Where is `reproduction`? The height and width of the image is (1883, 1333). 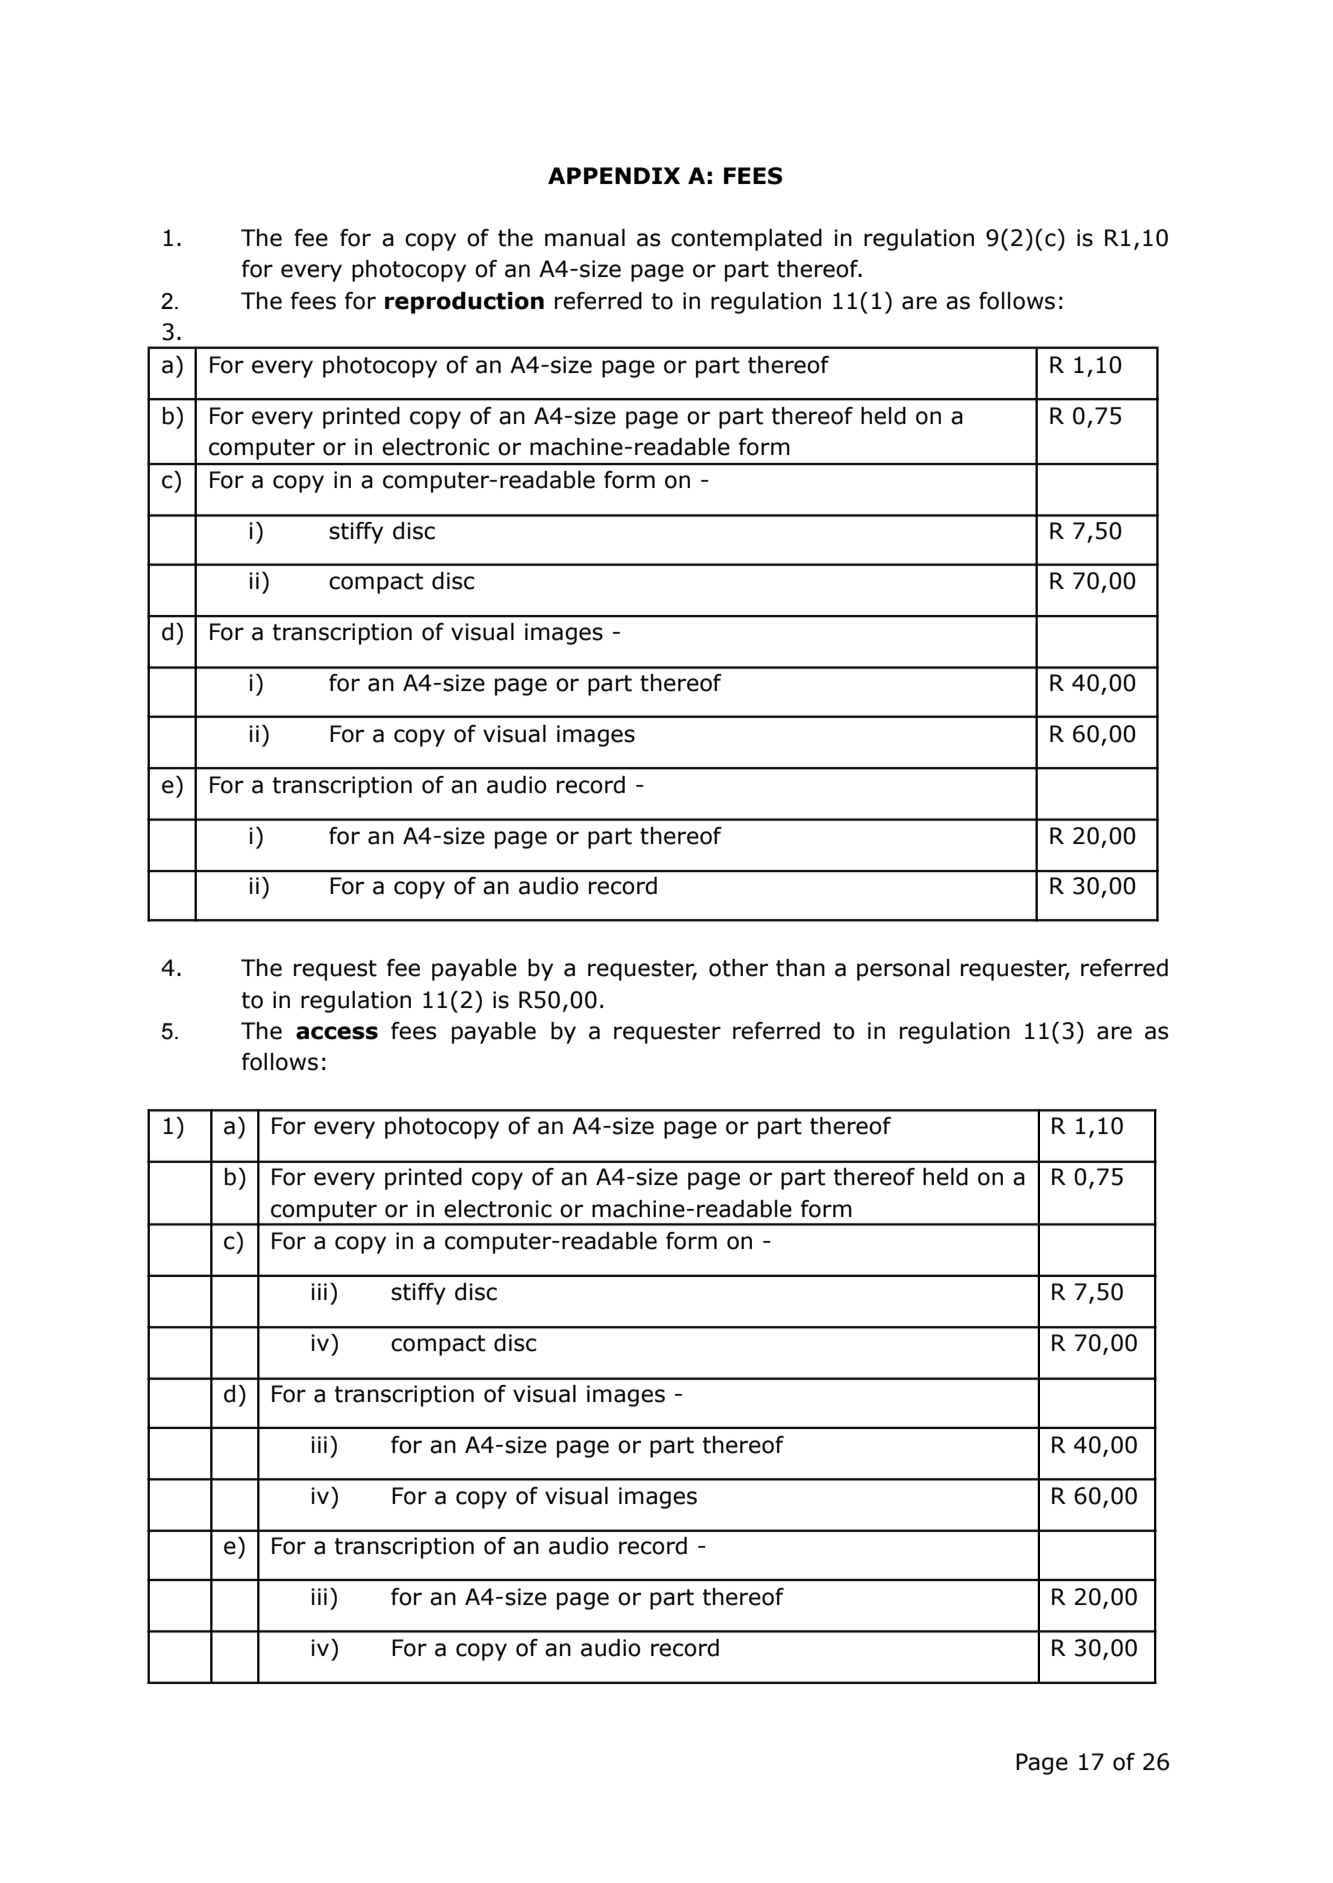
reproduction is located at coordinates (464, 303).
